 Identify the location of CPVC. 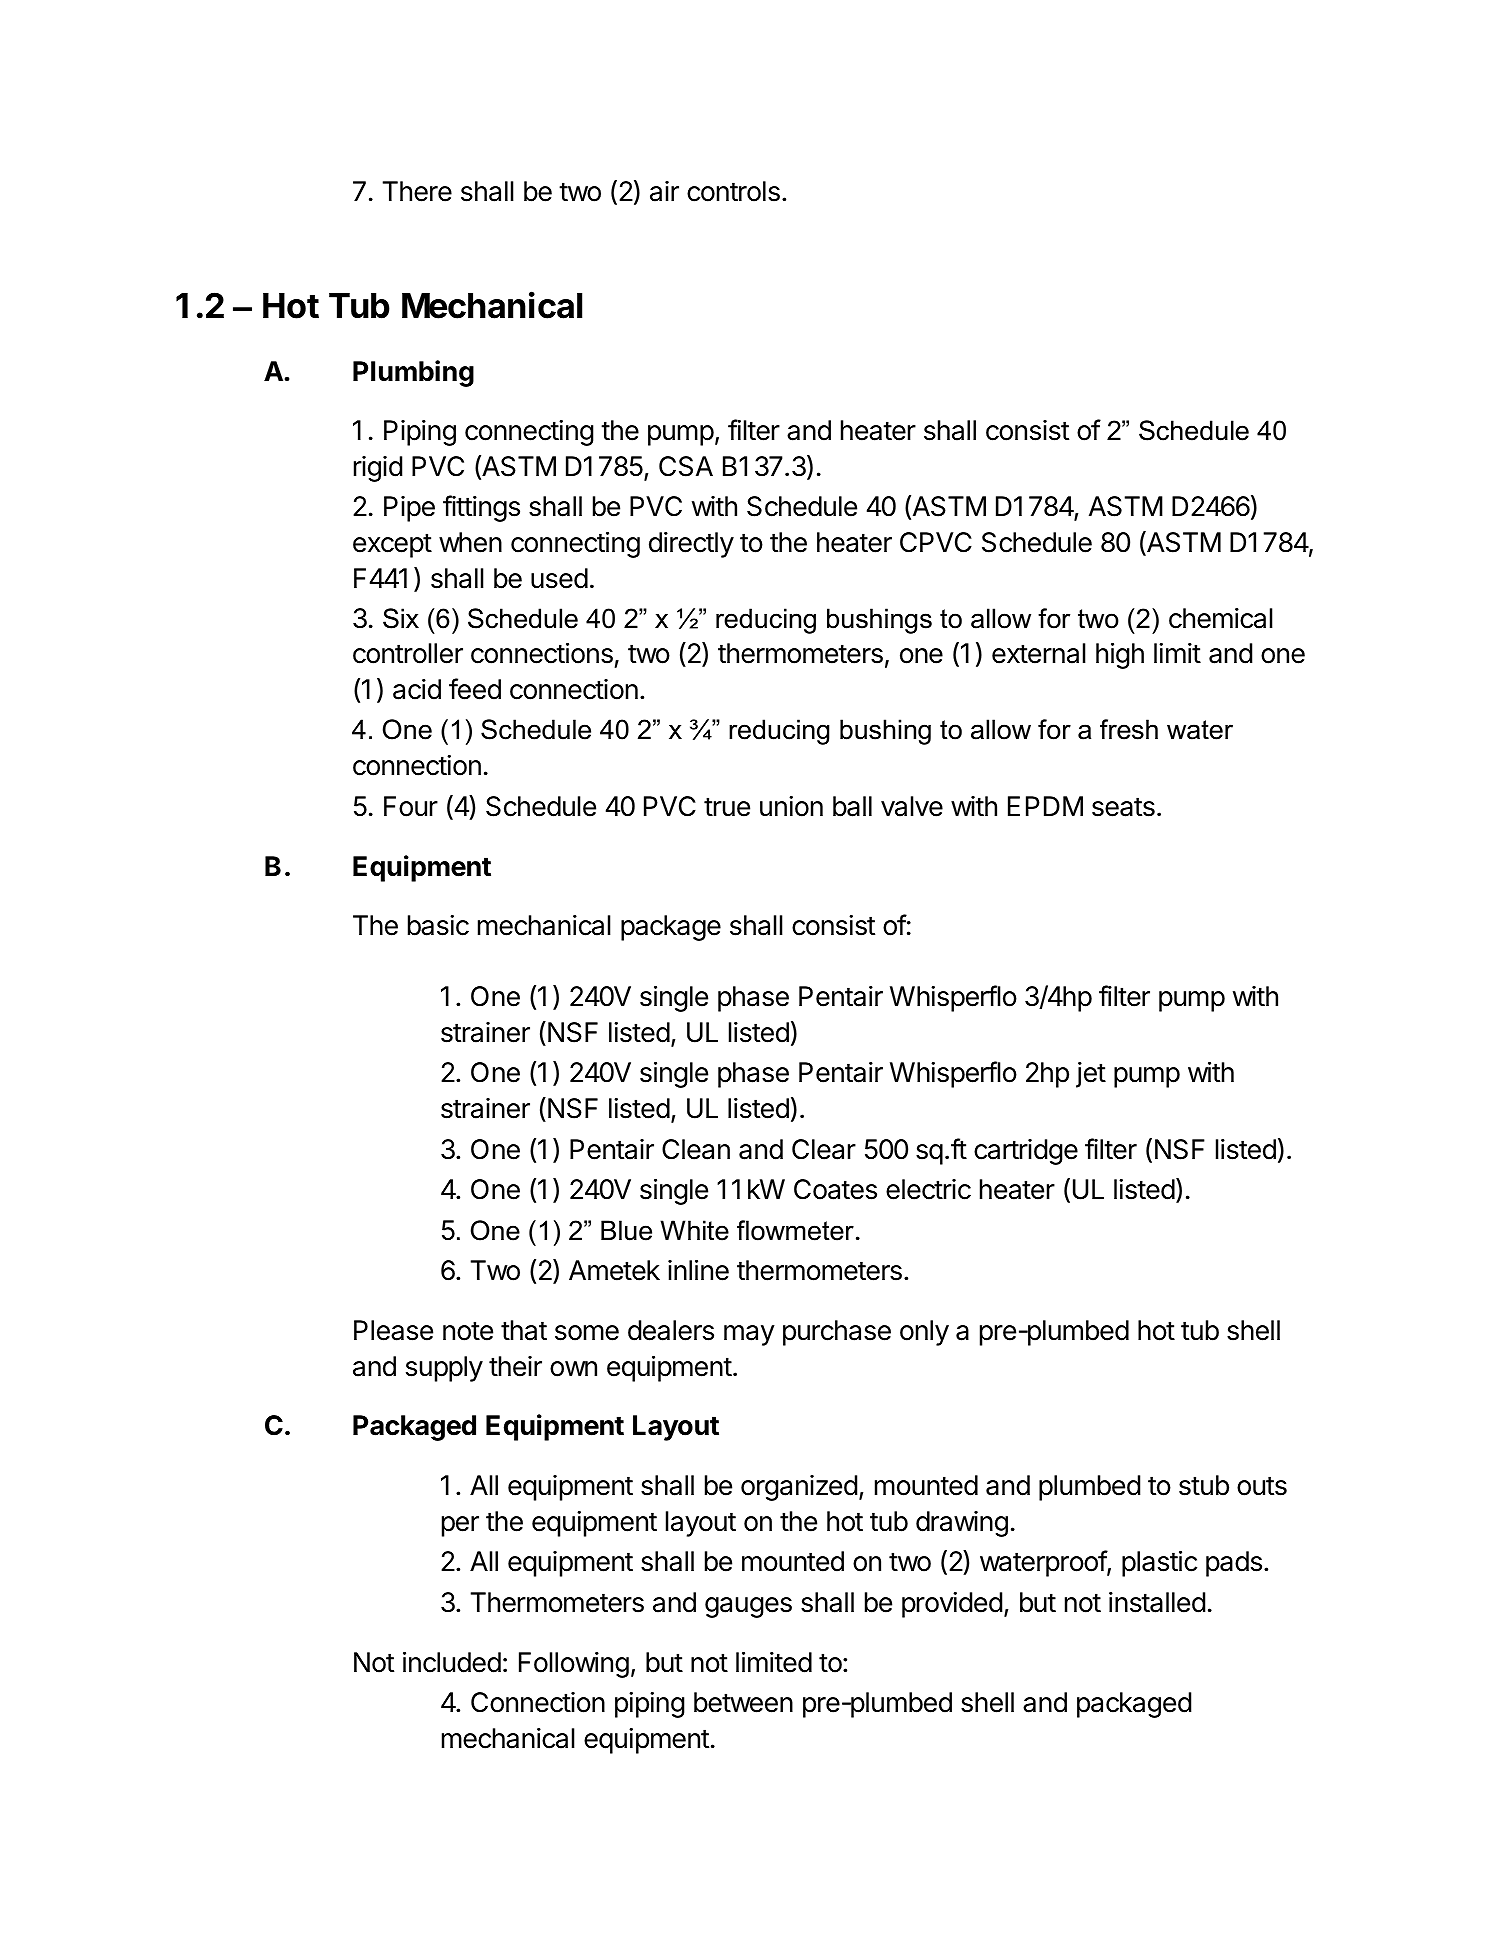
(936, 542).
